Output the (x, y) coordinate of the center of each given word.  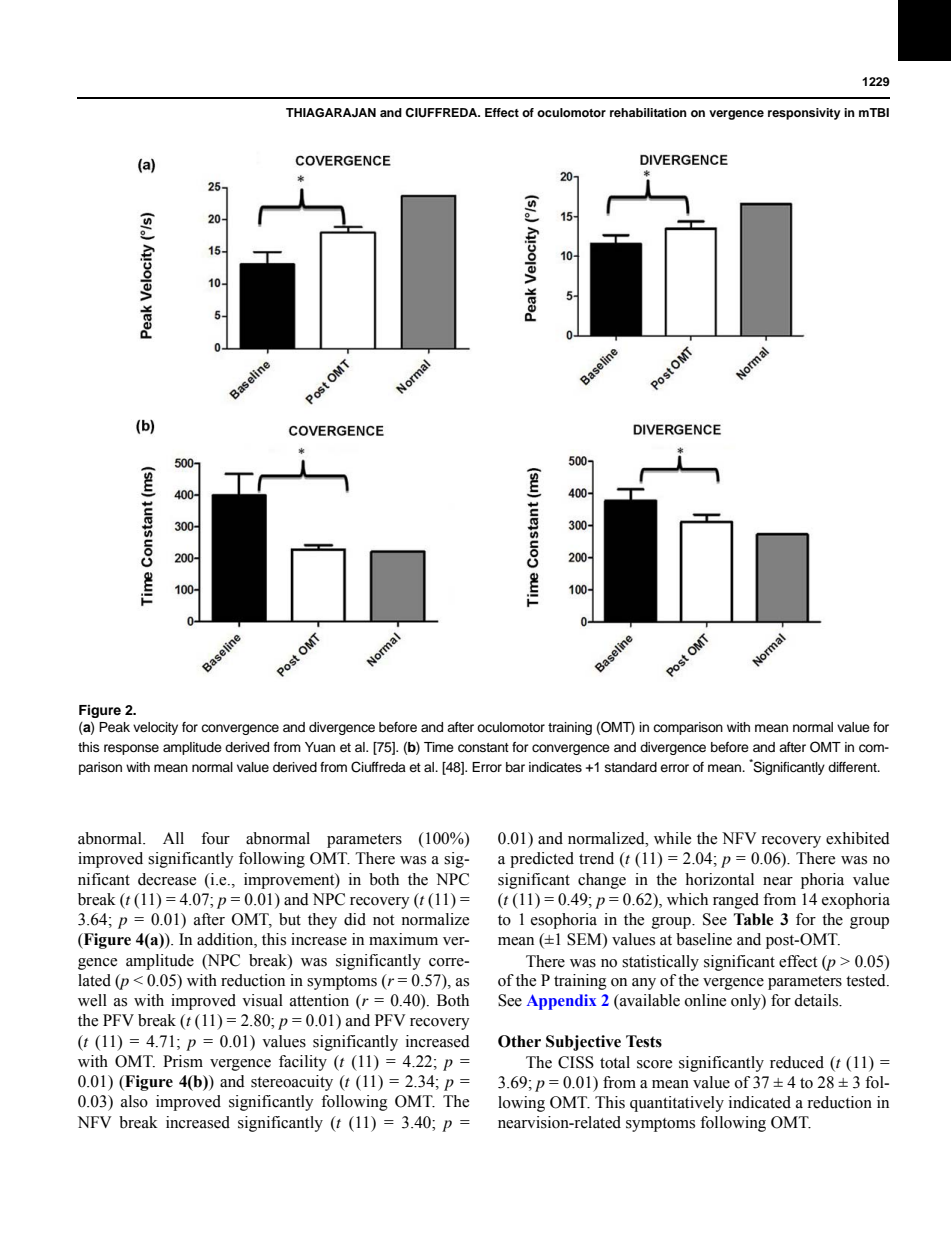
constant (483, 748)
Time (439, 747)
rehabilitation (648, 112)
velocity (155, 728)
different (853, 767)
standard (631, 767)
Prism (183, 1061)
